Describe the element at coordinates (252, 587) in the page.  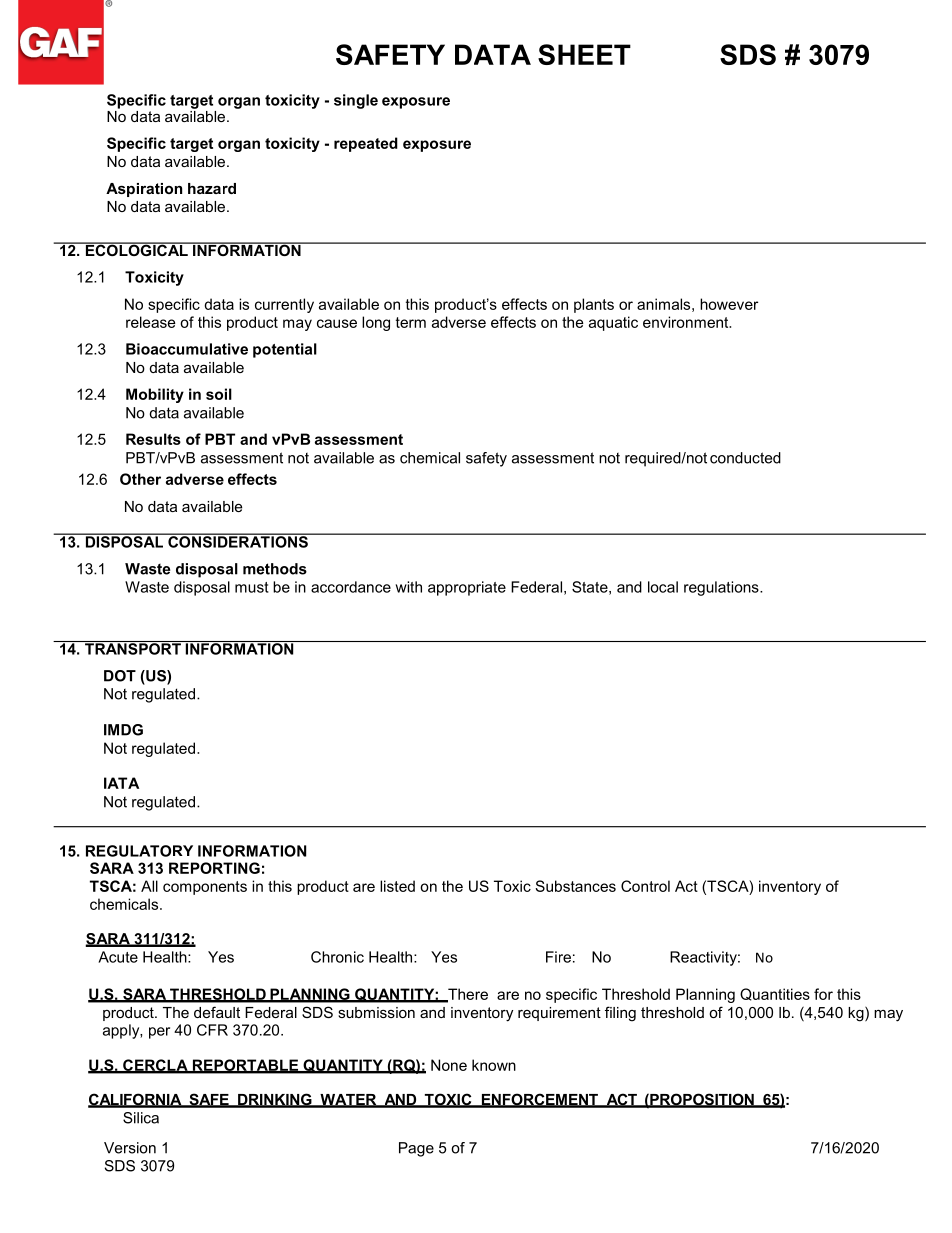
I see `must` at that location.
